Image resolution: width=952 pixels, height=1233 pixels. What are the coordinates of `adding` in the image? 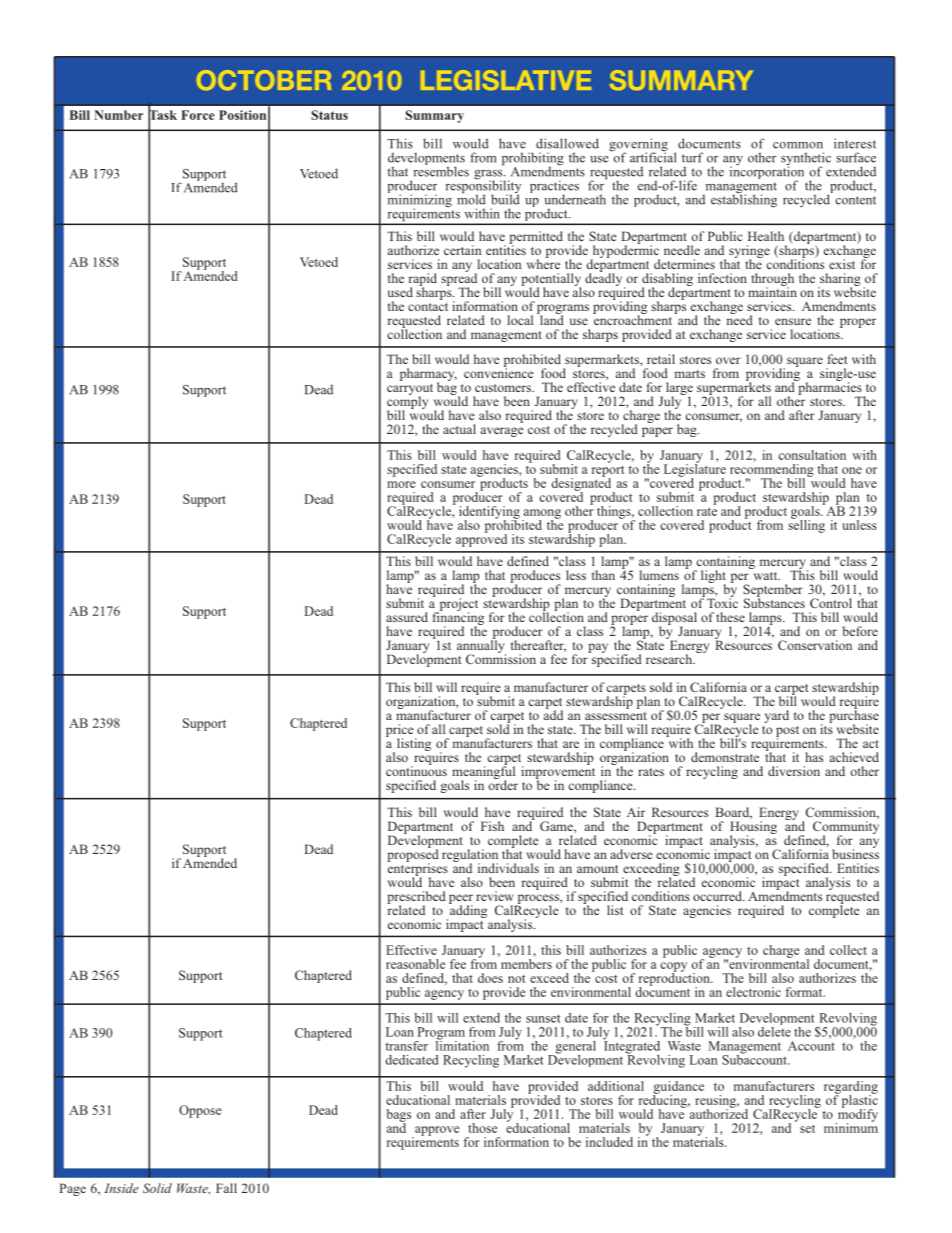 It's located at (467, 911).
